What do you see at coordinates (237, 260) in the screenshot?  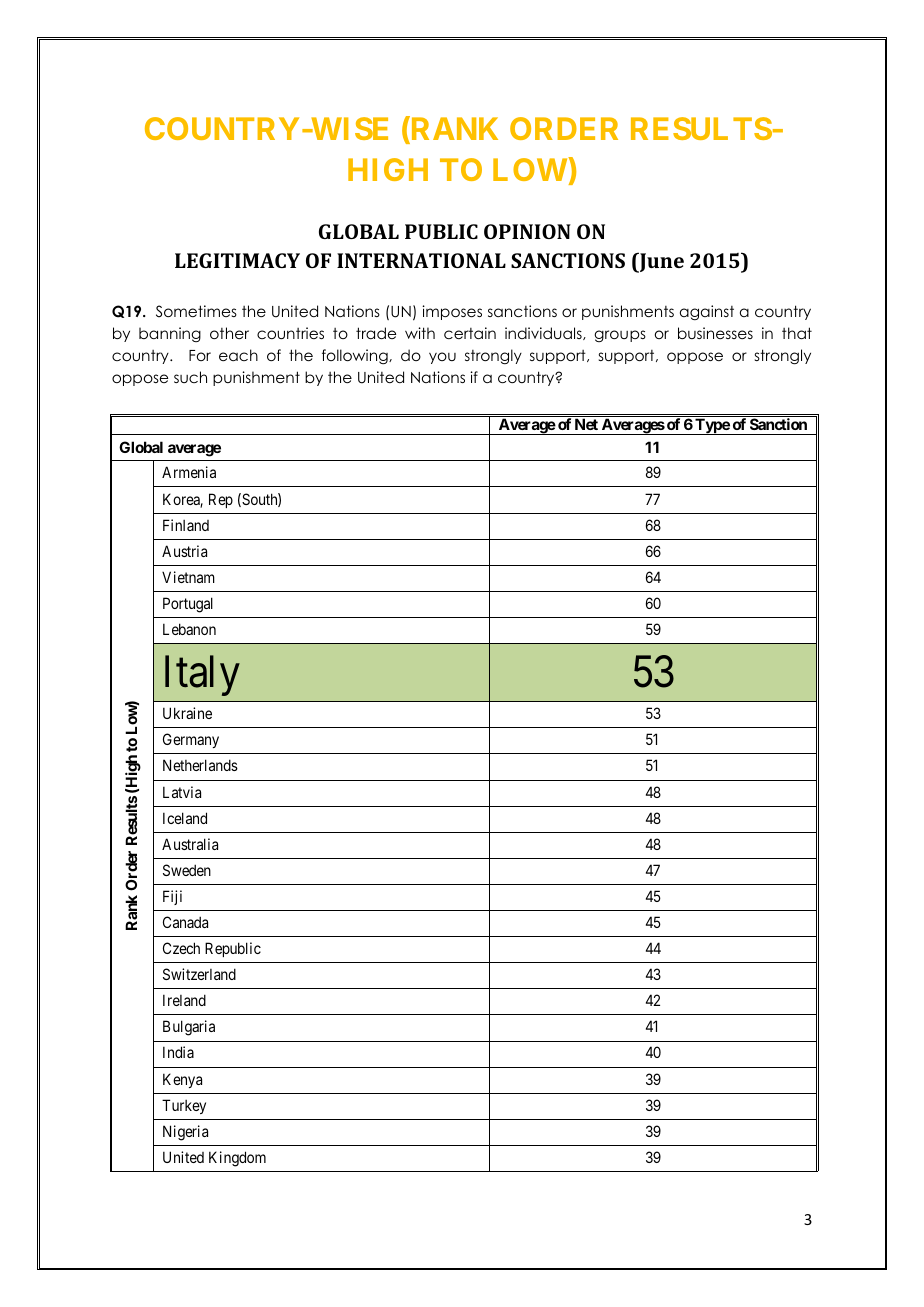 I see `LEGITIMACY` at bounding box center [237, 260].
